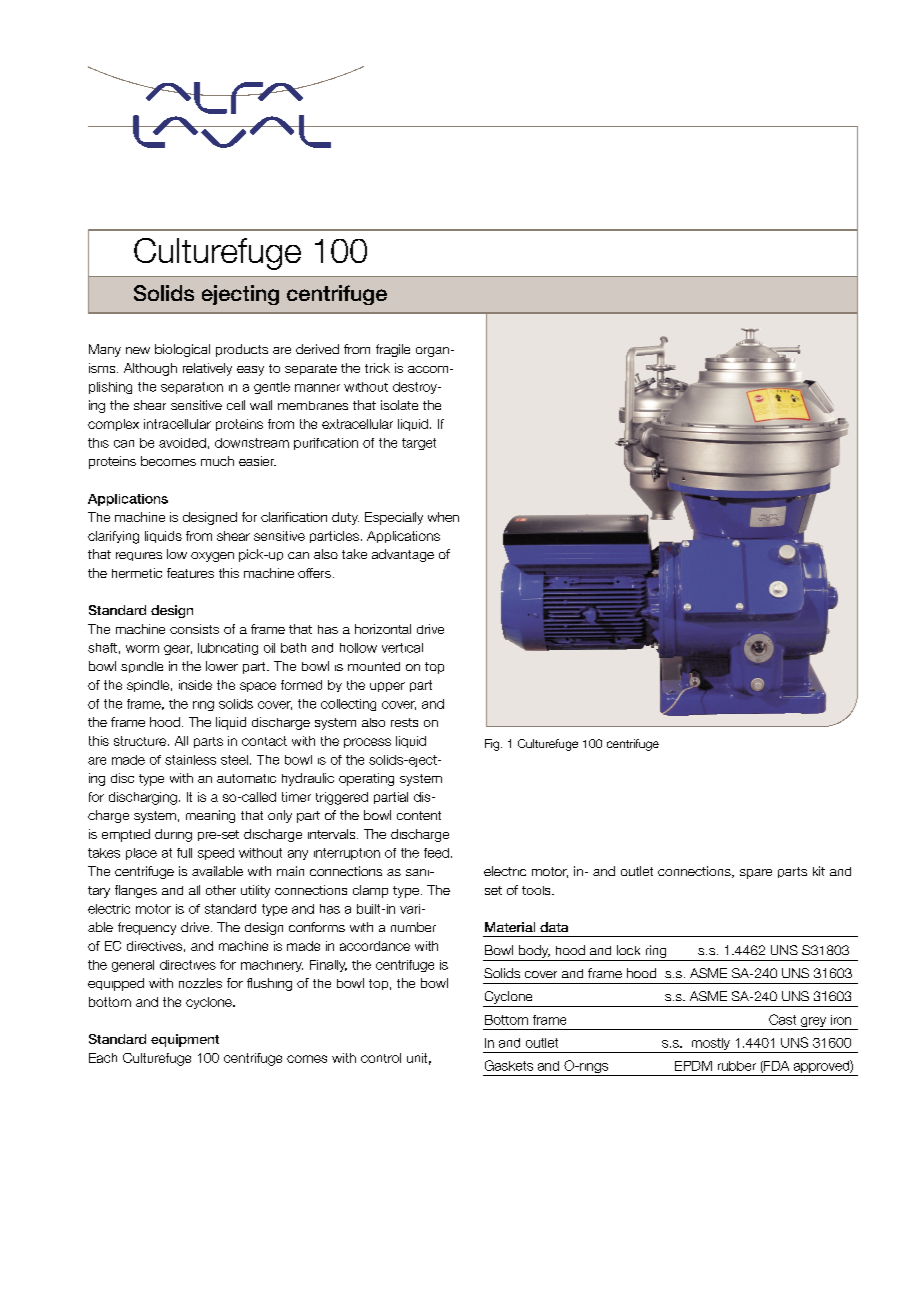 The height and width of the screenshot is (1308, 924). What do you see at coordinates (207, 369) in the screenshot?
I see `relatively` at bounding box center [207, 369].
